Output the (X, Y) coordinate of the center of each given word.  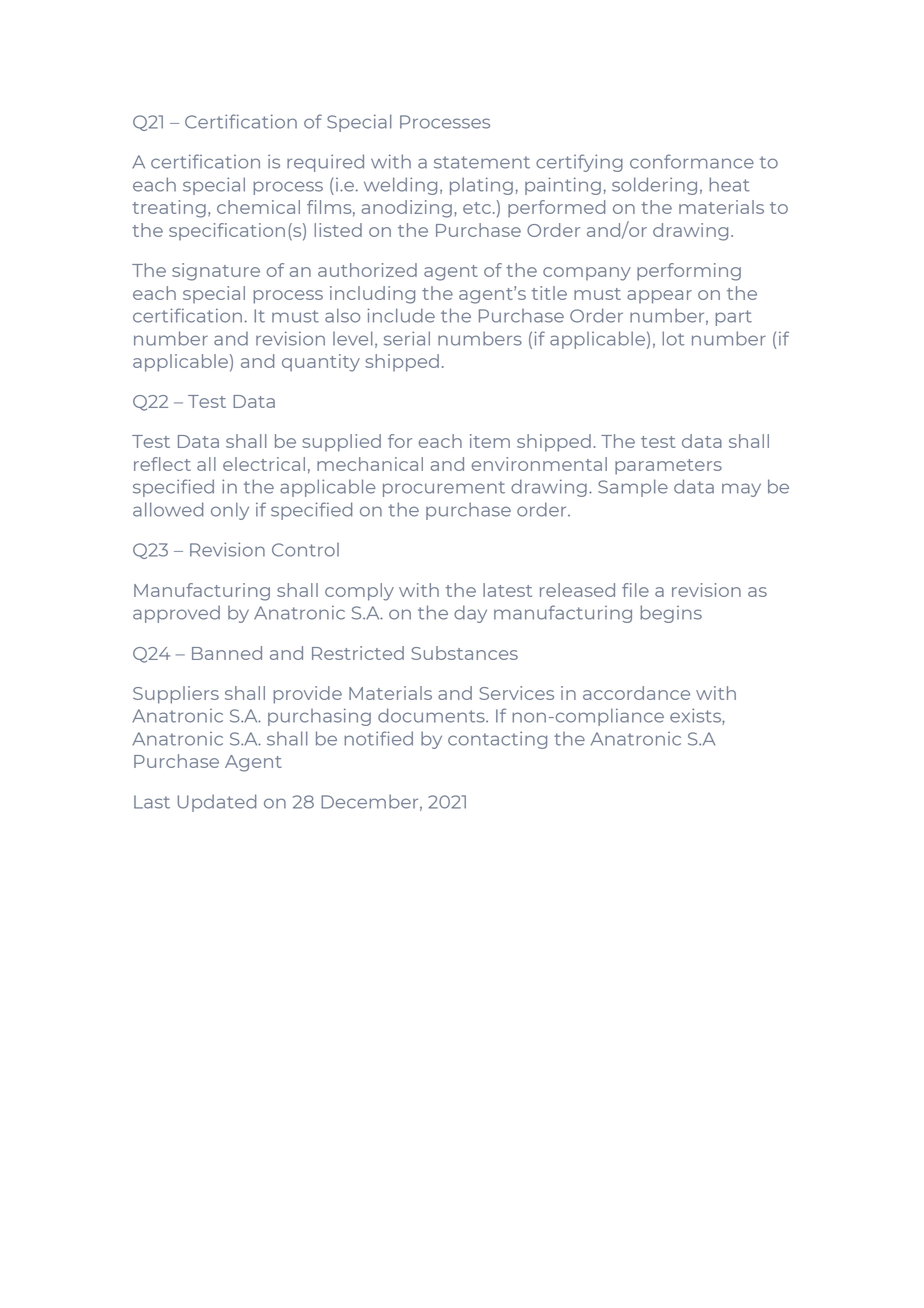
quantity (321, 363)
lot (673, 338)
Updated (216, 803)
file (635, 590)
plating (481, 186)
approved (176, 614)
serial (407, 338)
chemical (258, 207)
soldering (654, 186)
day (470, 614)
